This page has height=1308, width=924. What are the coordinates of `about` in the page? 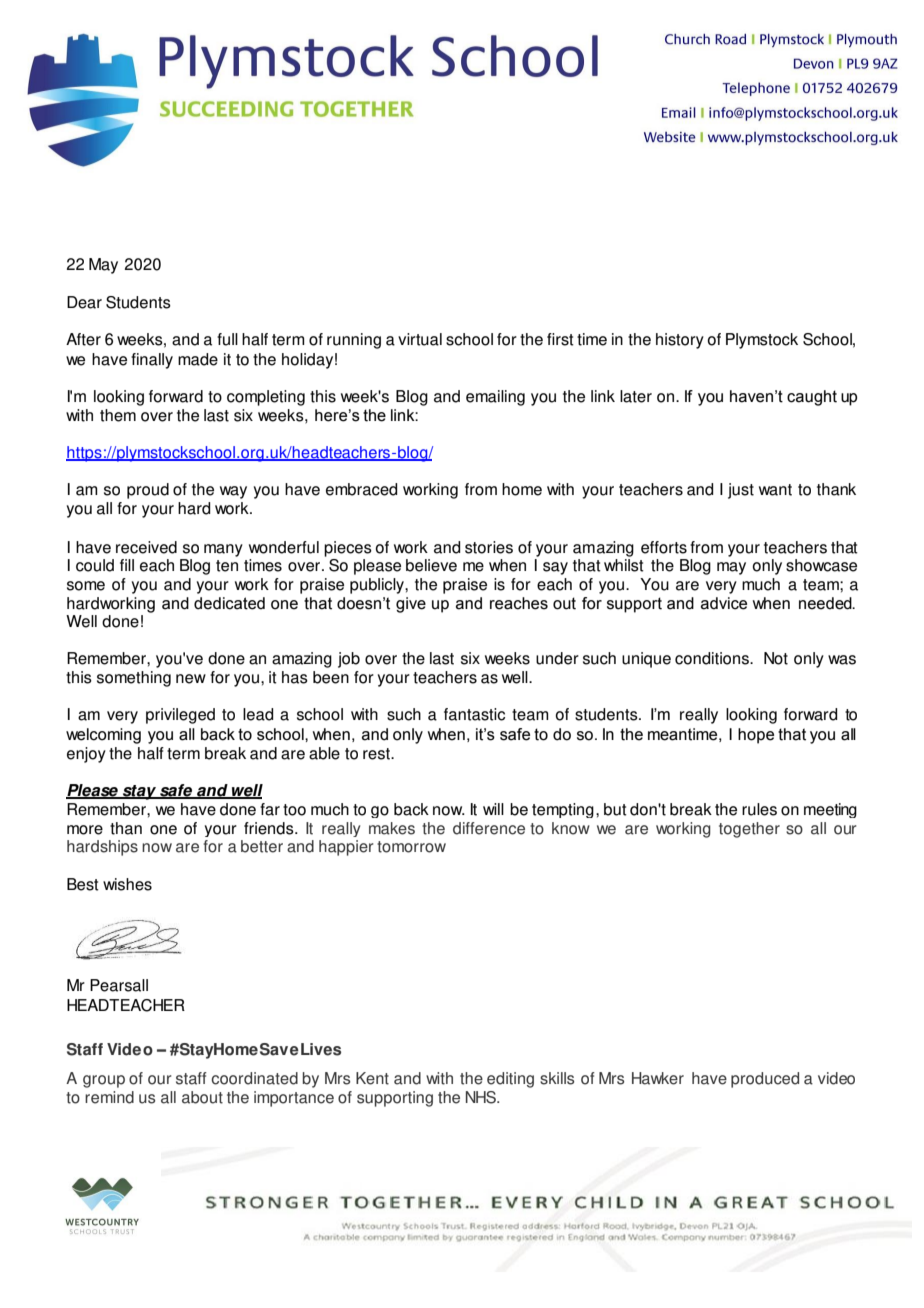 It's located at (202, 1097).
